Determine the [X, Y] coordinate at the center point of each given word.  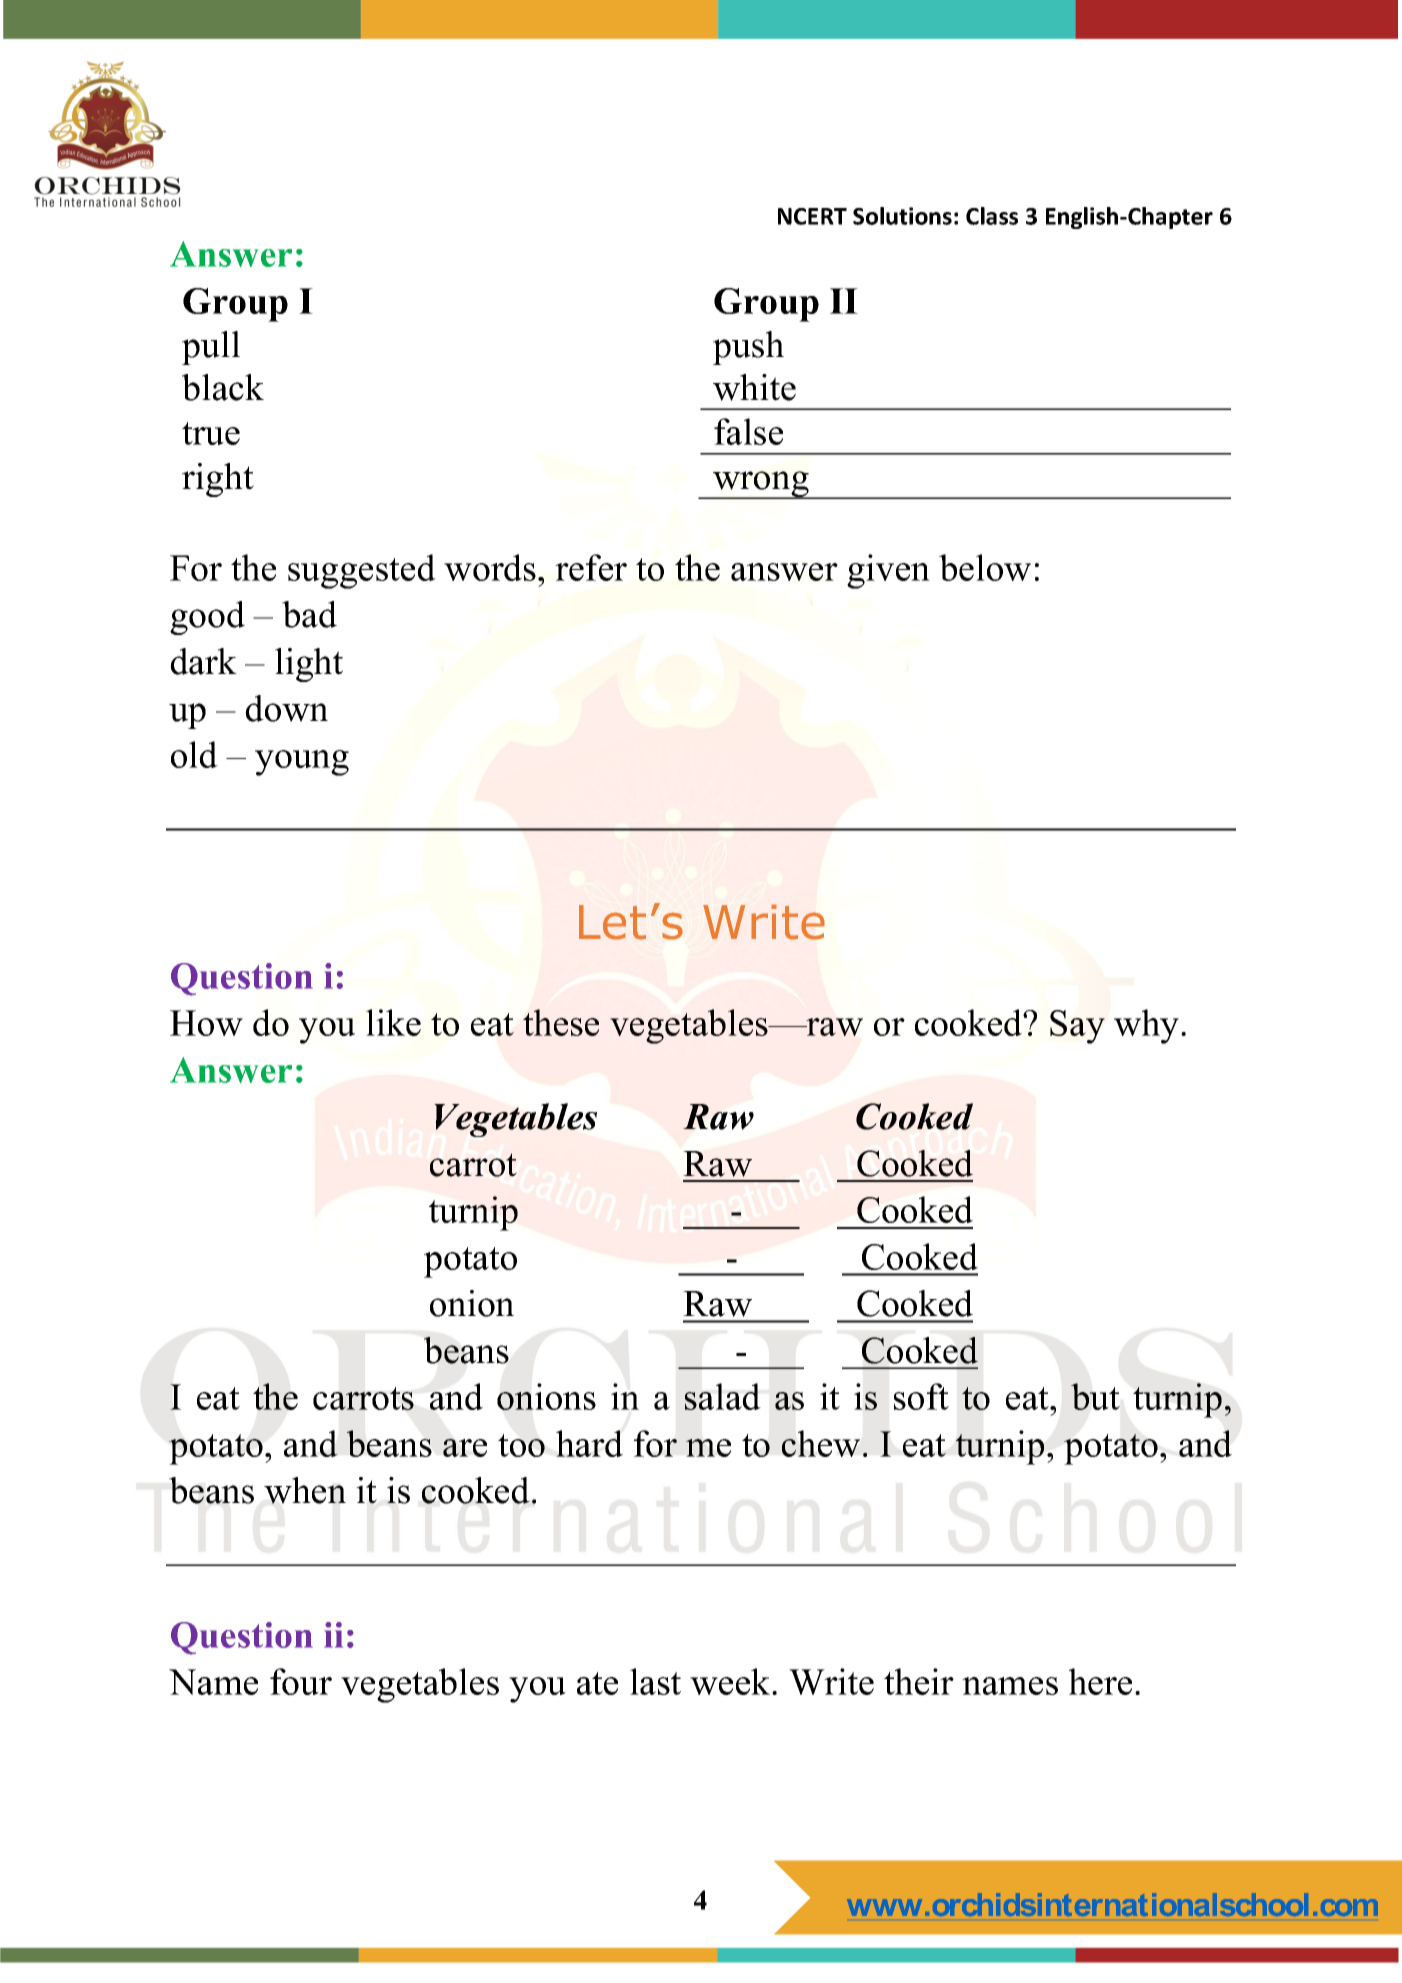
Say [1077, 1027]
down [286, 708]
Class [992, 216]
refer [591, 567]
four [301, 1681]
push [748, 348]
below [985, 567]
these [561, 1022]
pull [211, 348]
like [393, 1022]
